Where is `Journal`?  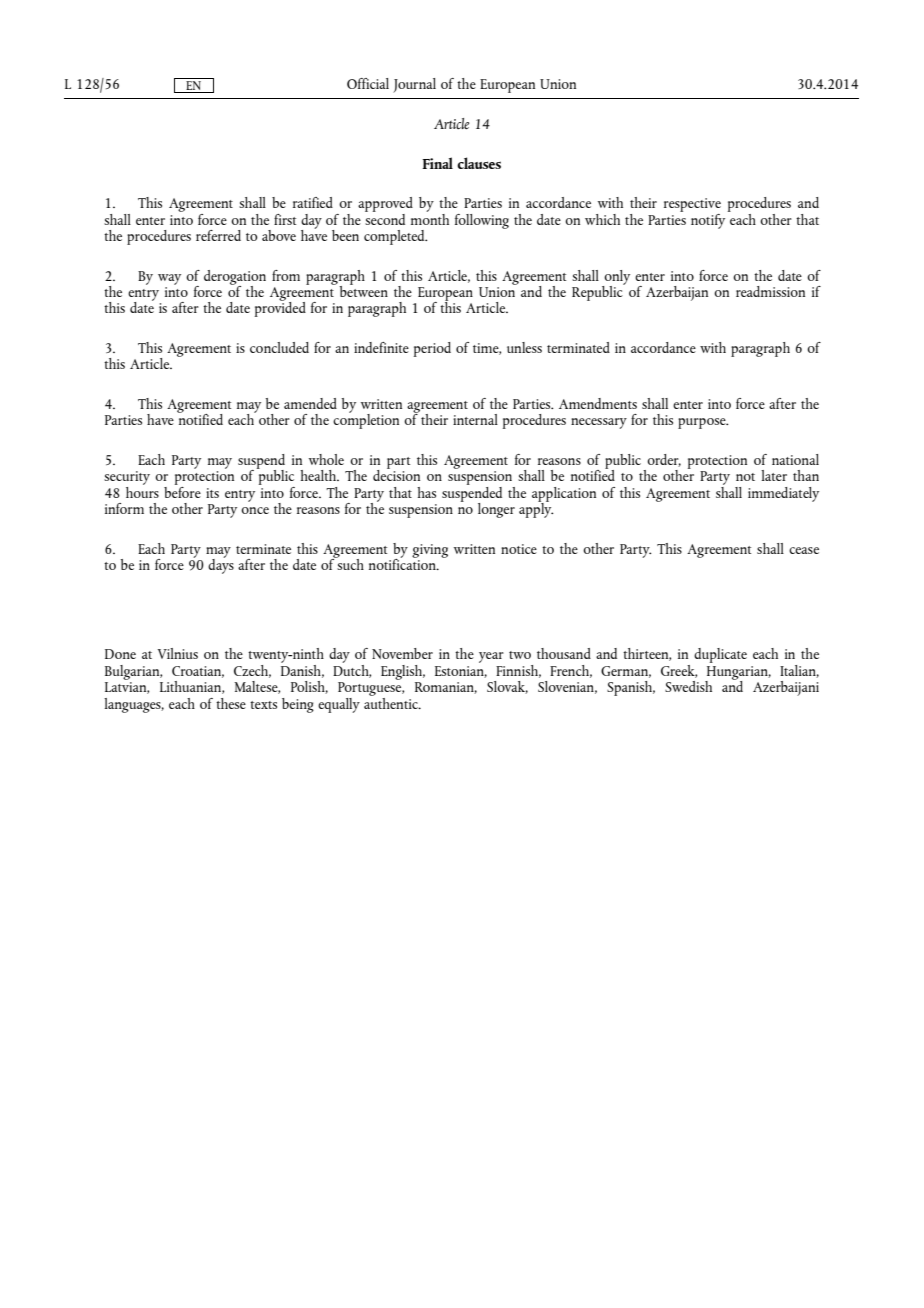 Journal is located at coordinates (414, 85).
